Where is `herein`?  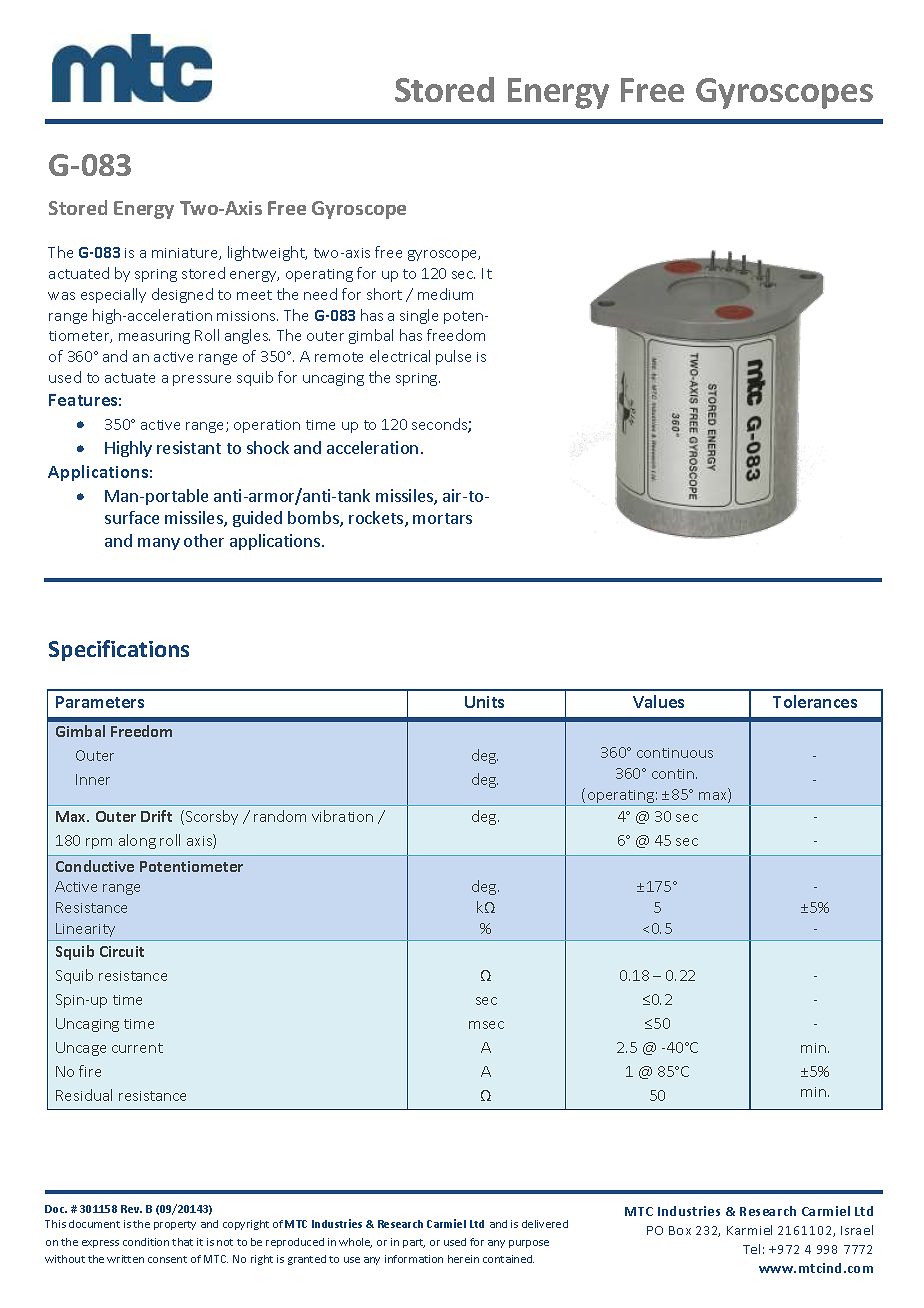 herein is located at coordinates (463, 1259).
